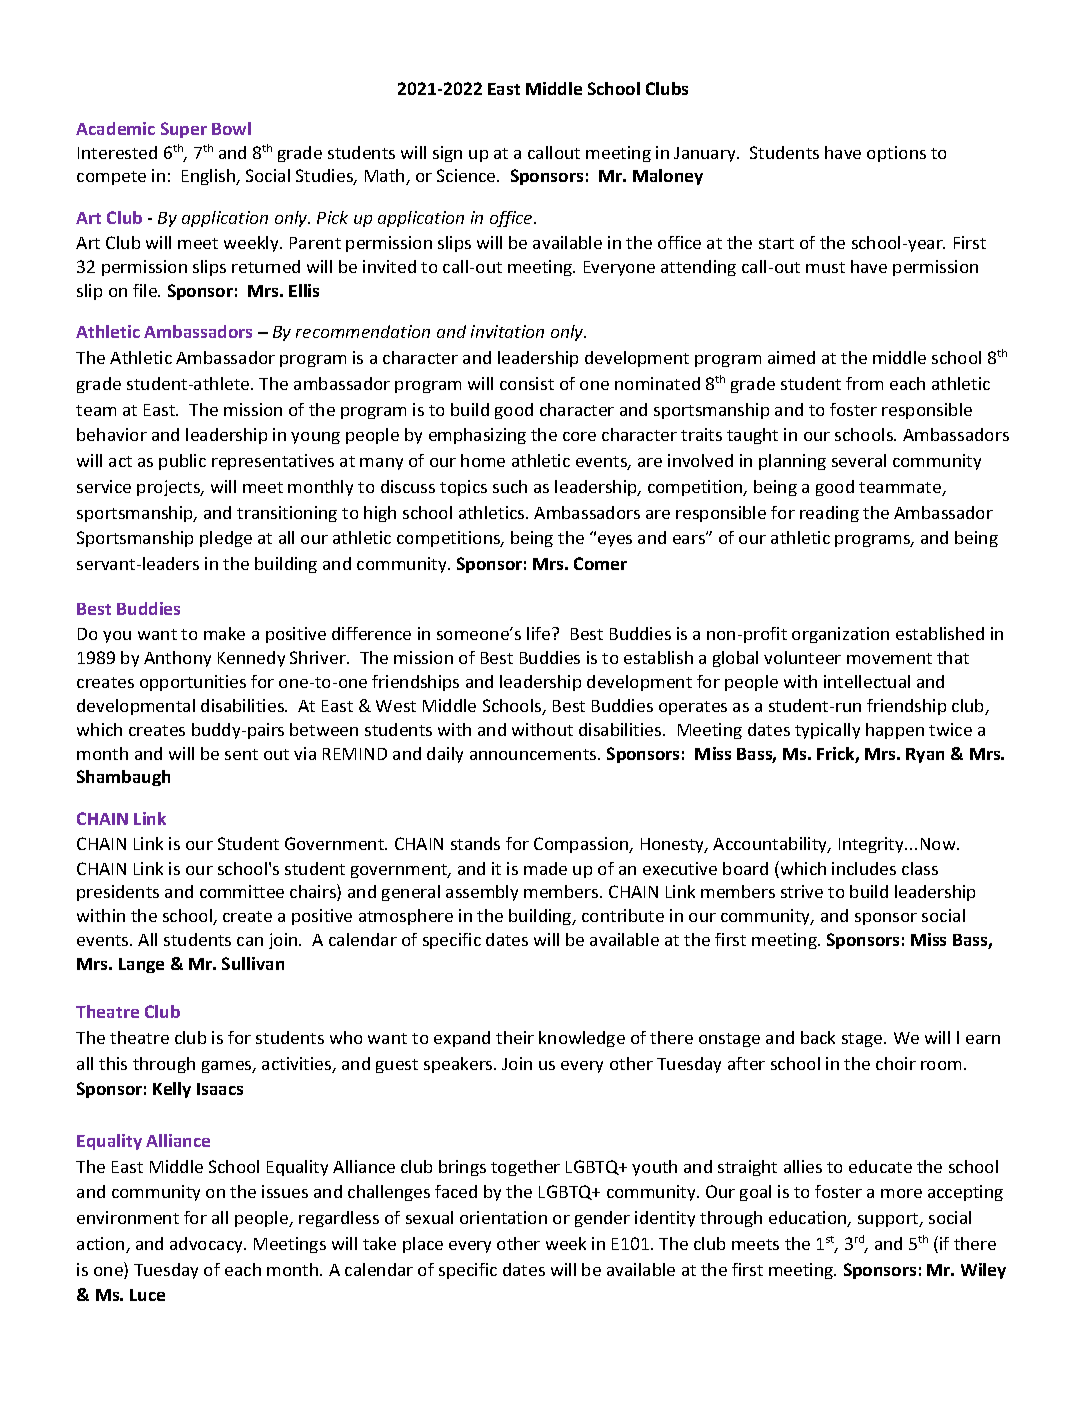  Describe the element at coordinates (226, 539) in the screenshot. I see `pledge` at that location.
